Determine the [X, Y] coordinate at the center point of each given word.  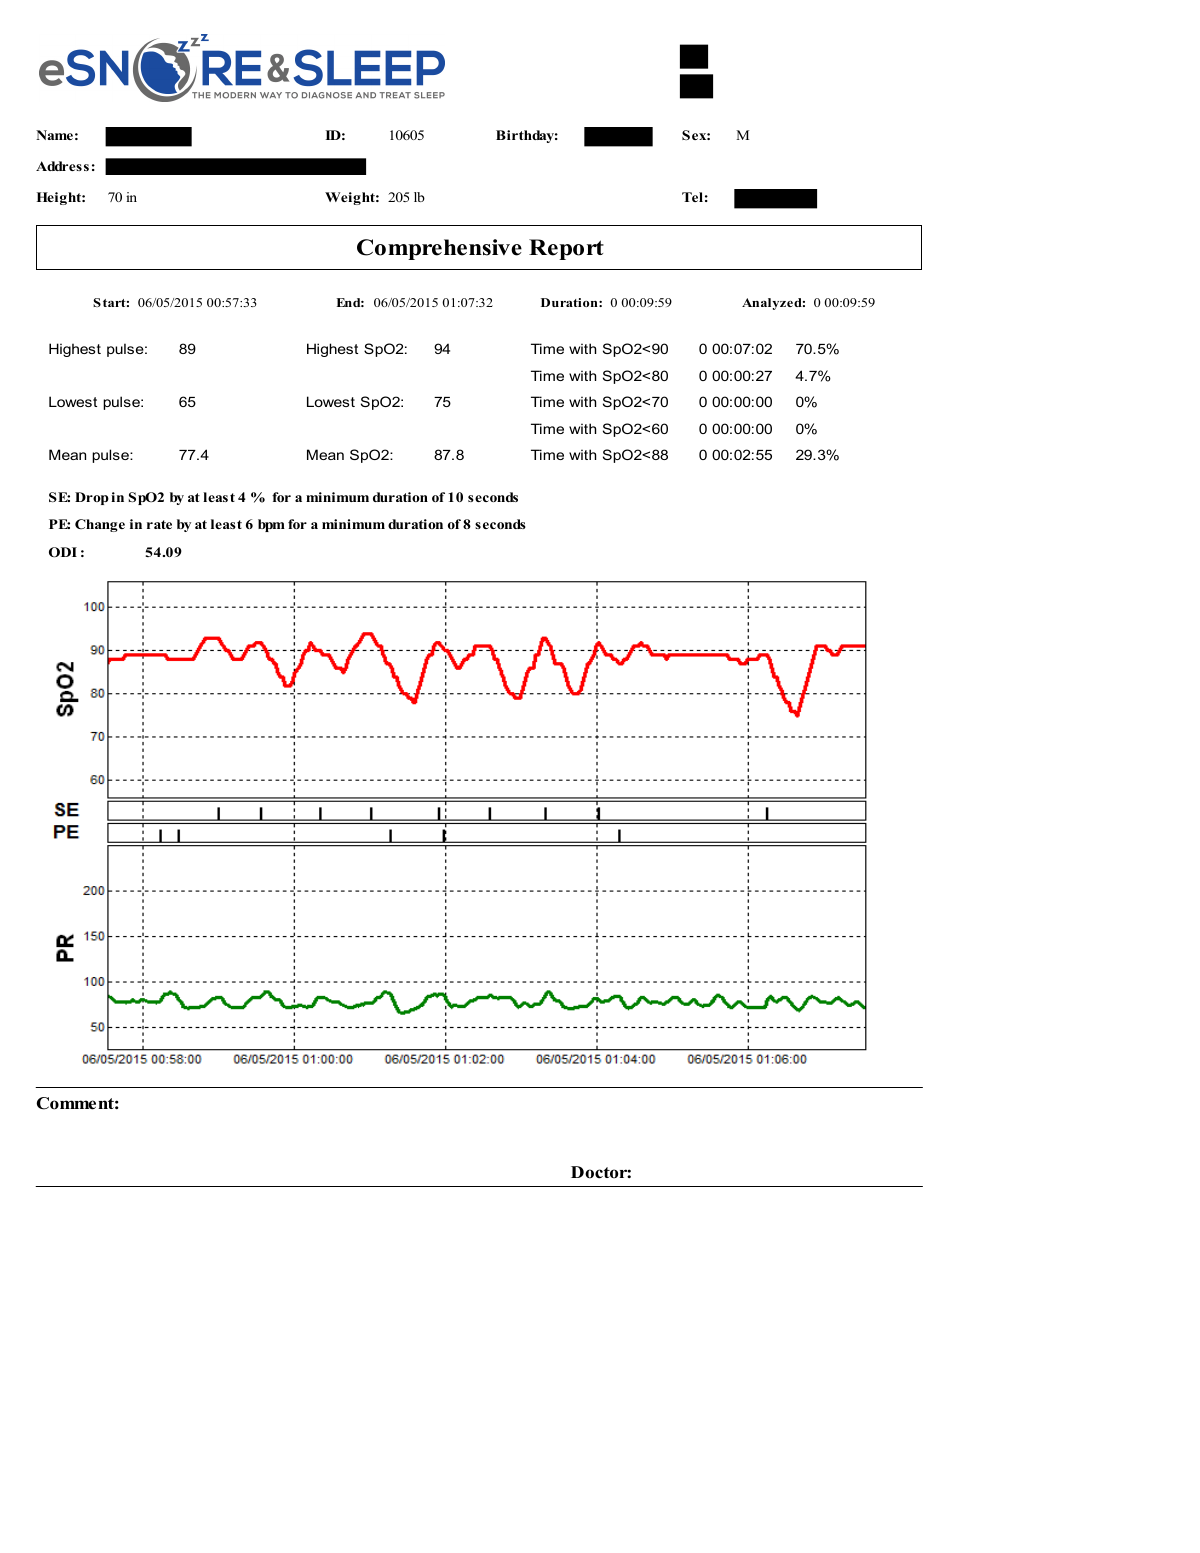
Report [566, 249]
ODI [63, 552]
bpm [271, 525]
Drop [92, 498]
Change [100, 525]
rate [159, 524]
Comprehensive [439, 249]
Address [62, 166]
